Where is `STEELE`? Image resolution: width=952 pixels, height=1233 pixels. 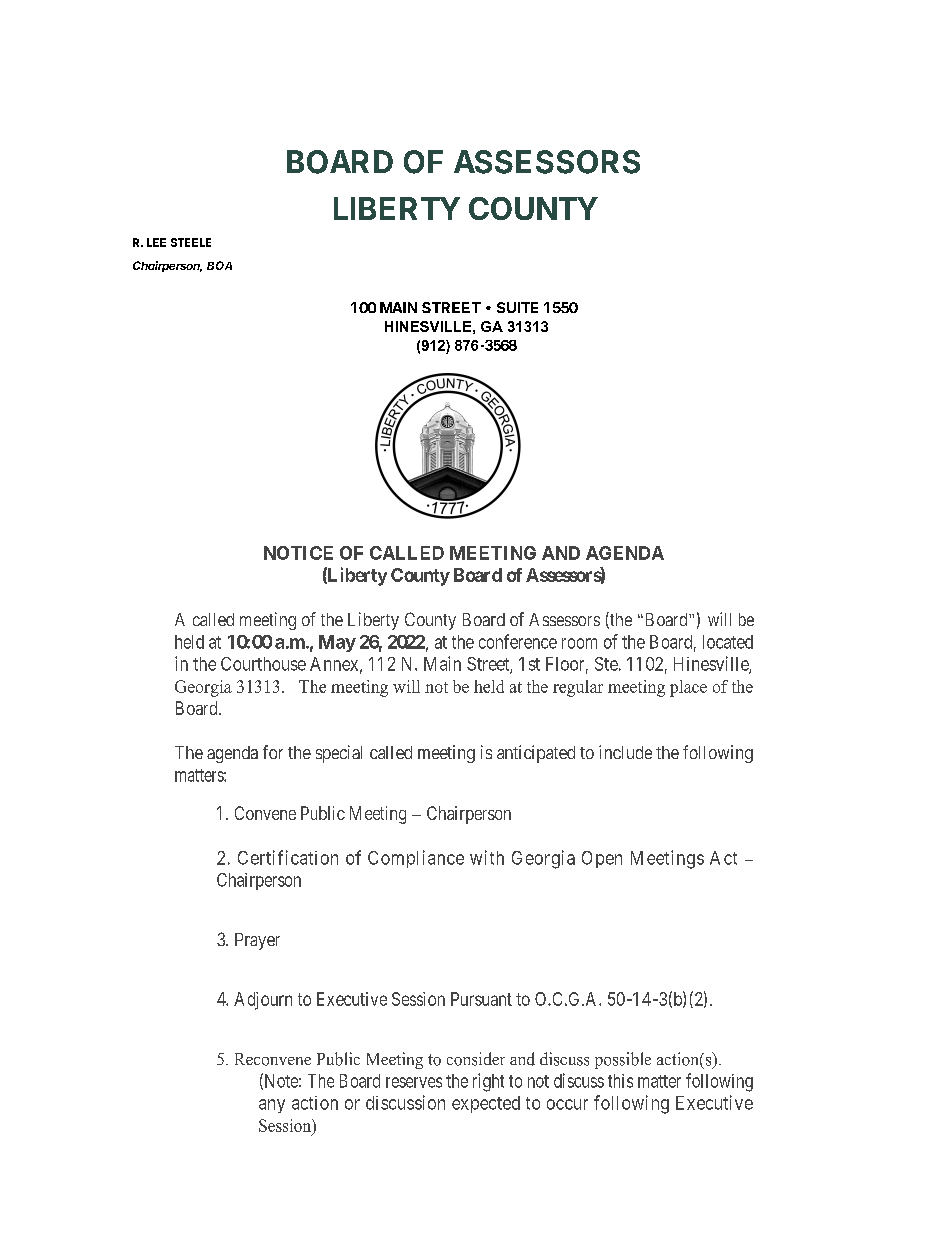 STEELE is located at coordinates (191, 242).
